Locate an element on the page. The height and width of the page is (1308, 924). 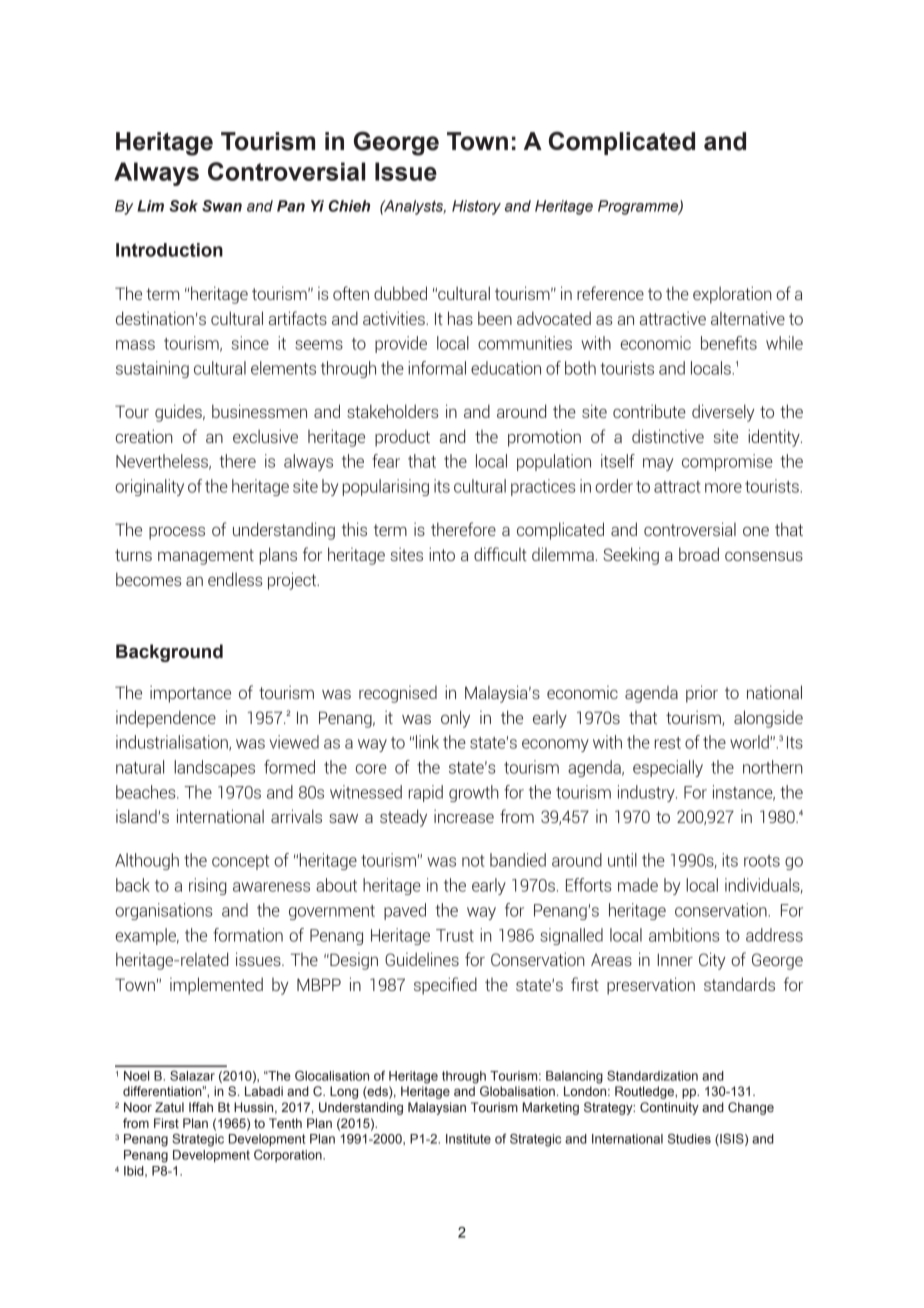
Studies is located at coordinates (689, 1139).
